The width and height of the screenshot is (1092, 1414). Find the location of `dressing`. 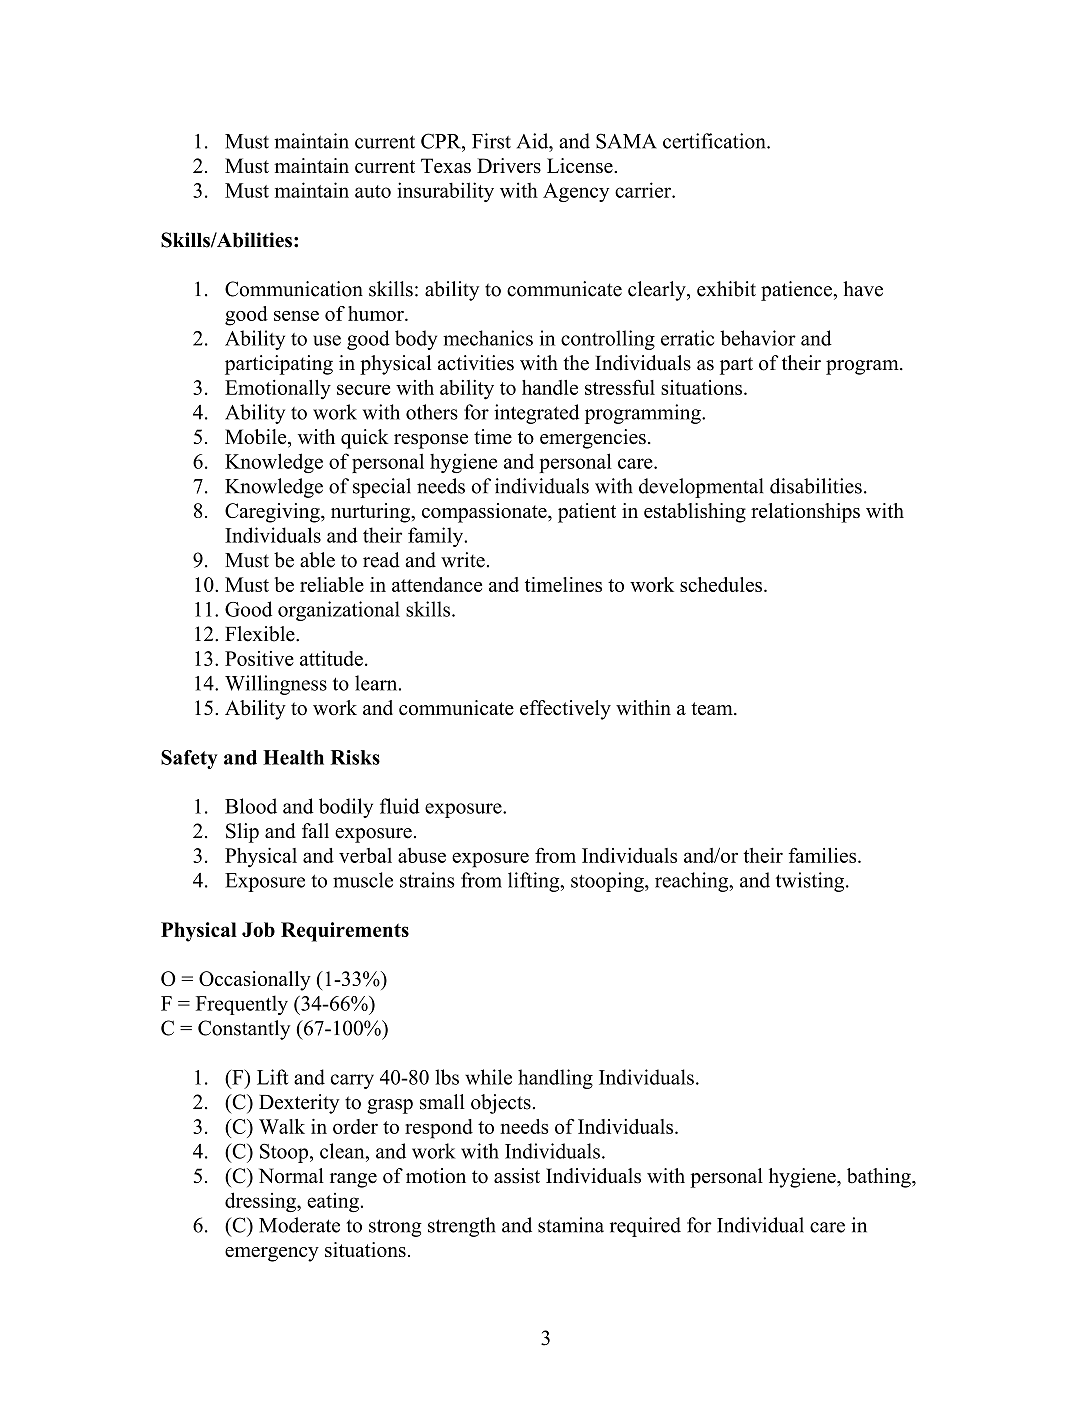

dressing is located at coordinates (261, 1202).
